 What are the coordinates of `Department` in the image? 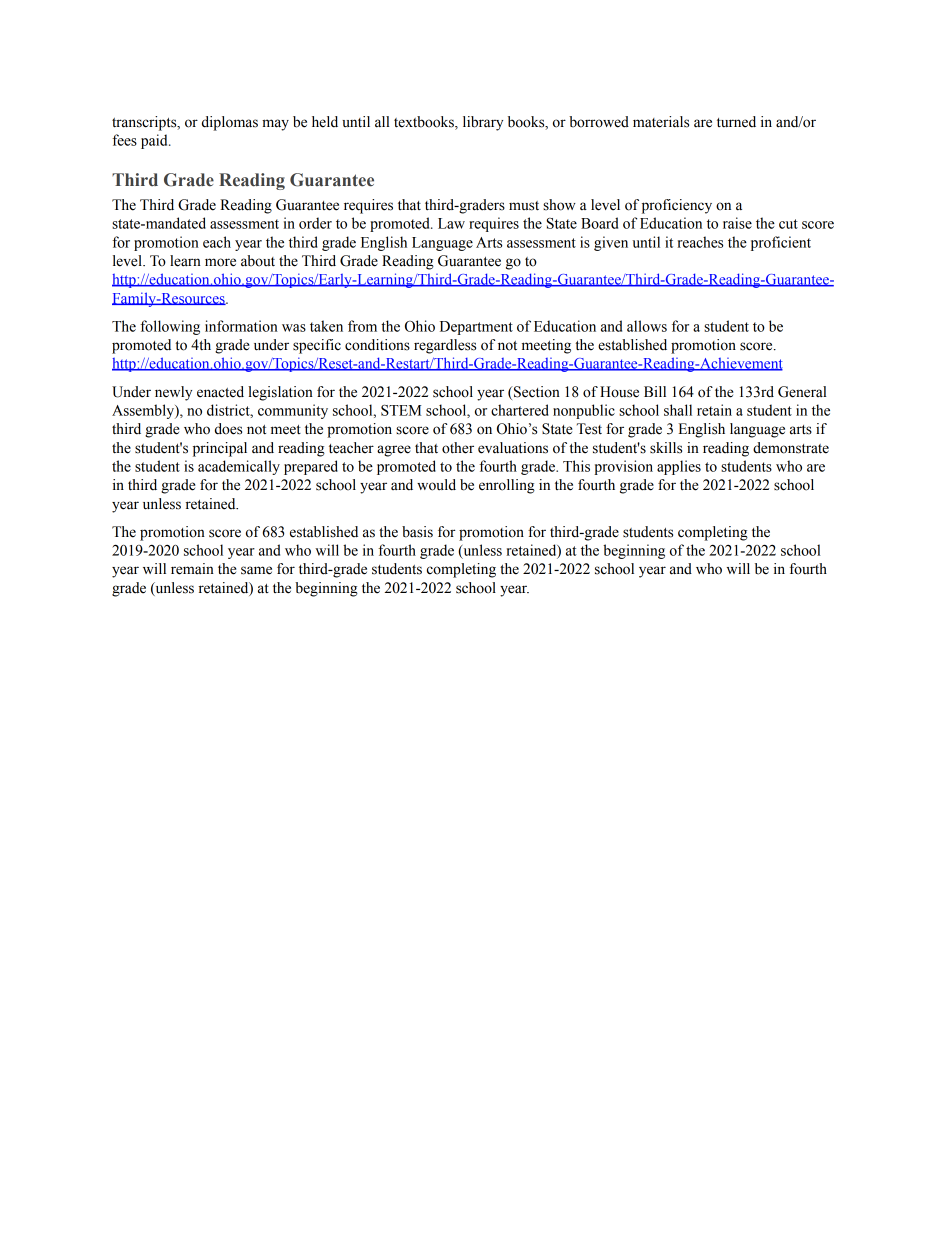 It's located at (476, 328).
